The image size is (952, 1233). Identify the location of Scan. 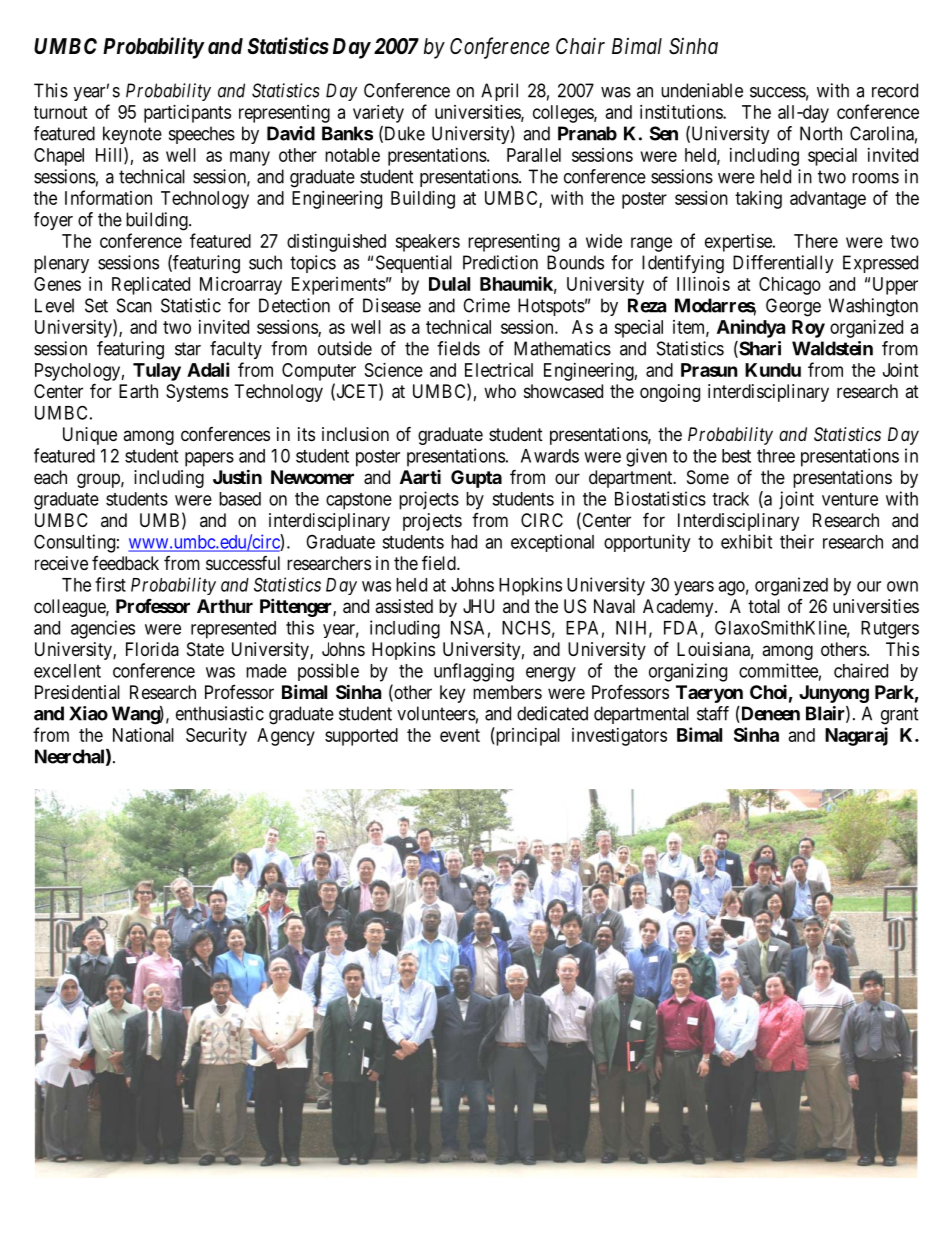
(134, 305).
